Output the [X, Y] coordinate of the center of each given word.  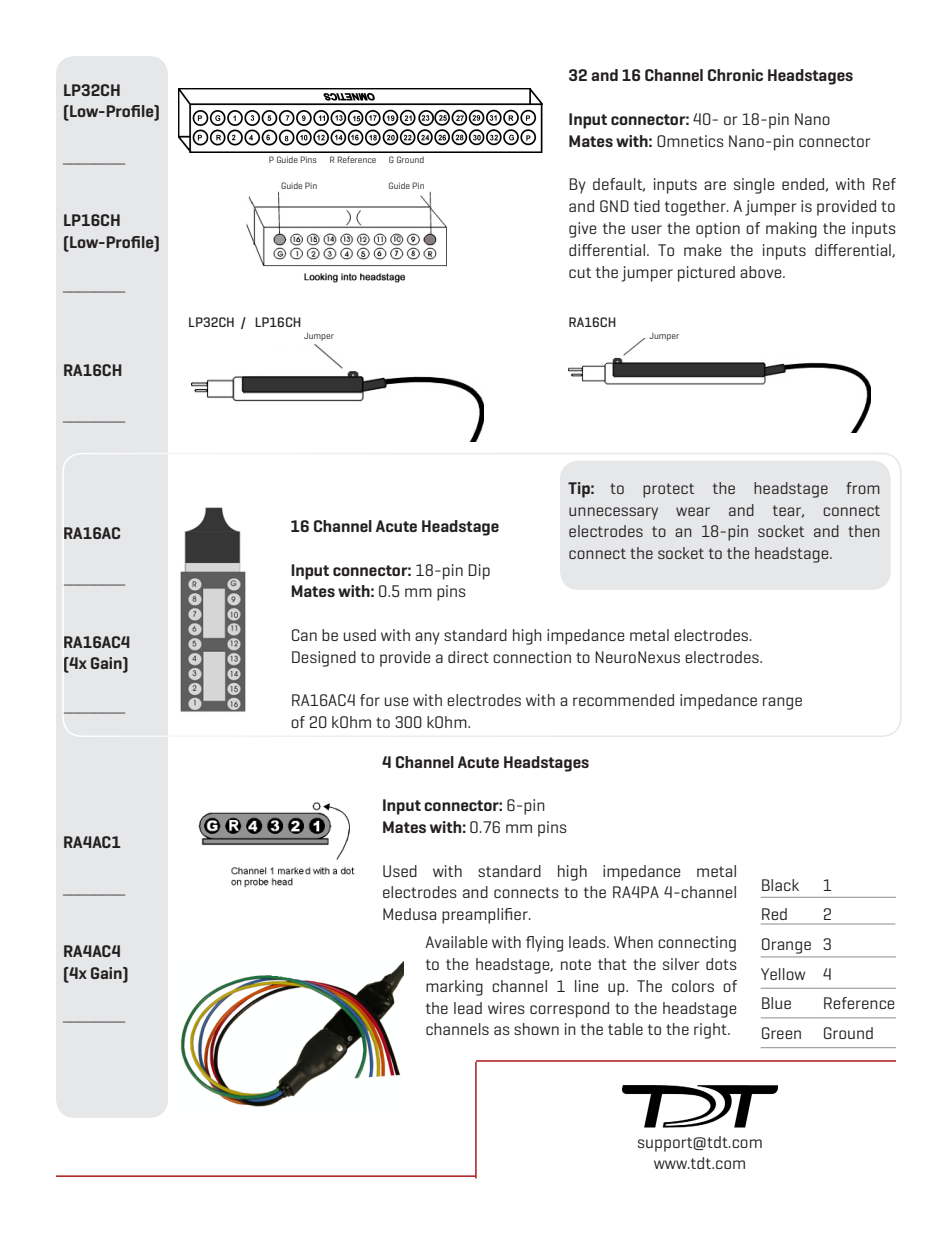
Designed [324, 659]
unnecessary [613, 513]
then [863, 531]
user [647, 229]
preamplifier [486, 916]
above [762, 272]
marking [454, 988]
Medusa [409, 914]
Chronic [735, 75]
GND [614, 206]
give [582, 230]
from [863, 488]
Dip [479, 572]
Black [780, 885]
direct [468, 657]
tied [647, 206]
